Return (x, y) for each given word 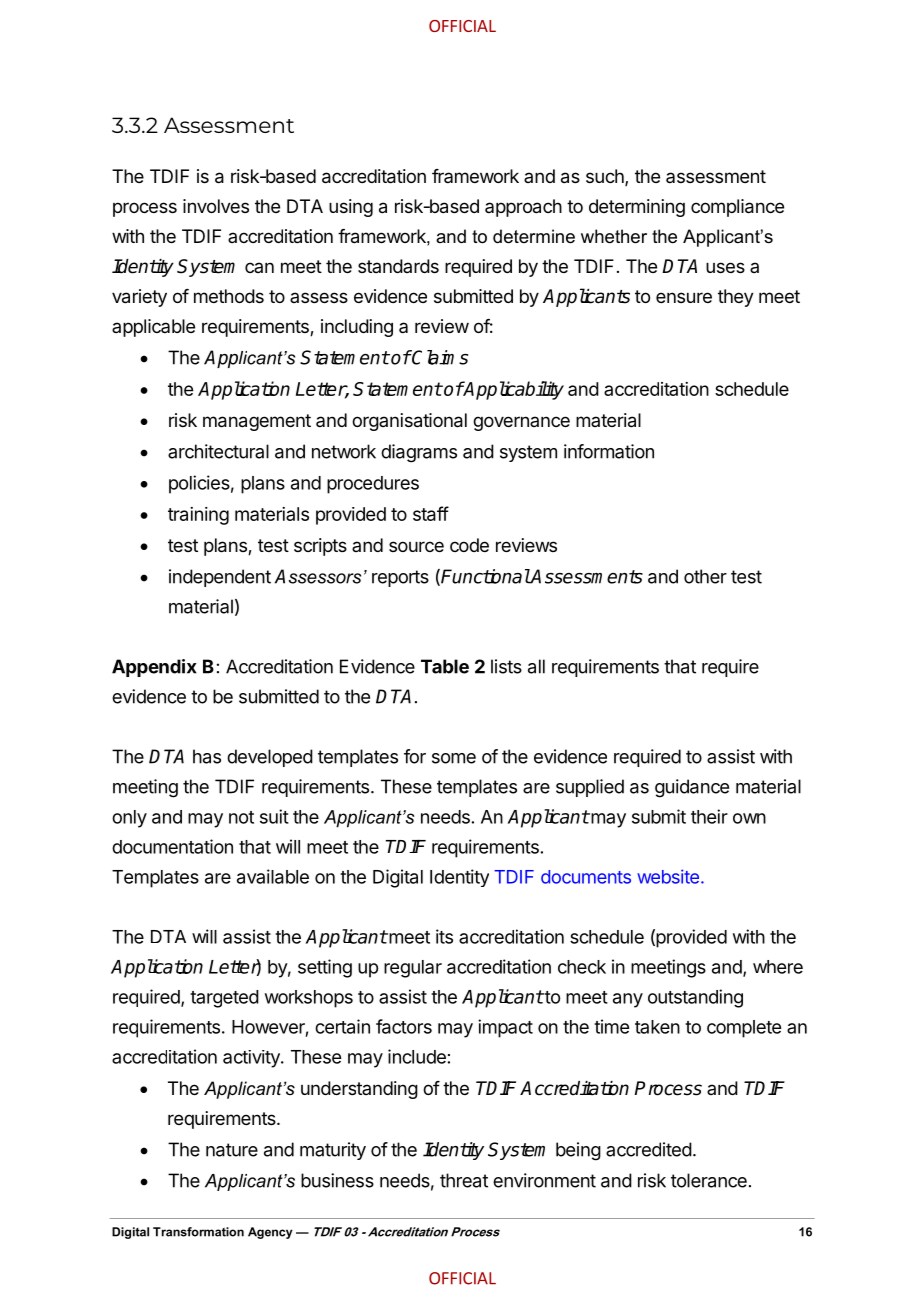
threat (464, 1180)
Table (445, 666)
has (207, 756)
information (609, 451)
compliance (737, 208)
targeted (224, 999)
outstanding (695, 998)
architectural (218, 451)
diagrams (419, 453)
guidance (692, 788)
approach (523, 208)
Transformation (198, 1232)
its (444, 936)
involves (216, 206)
